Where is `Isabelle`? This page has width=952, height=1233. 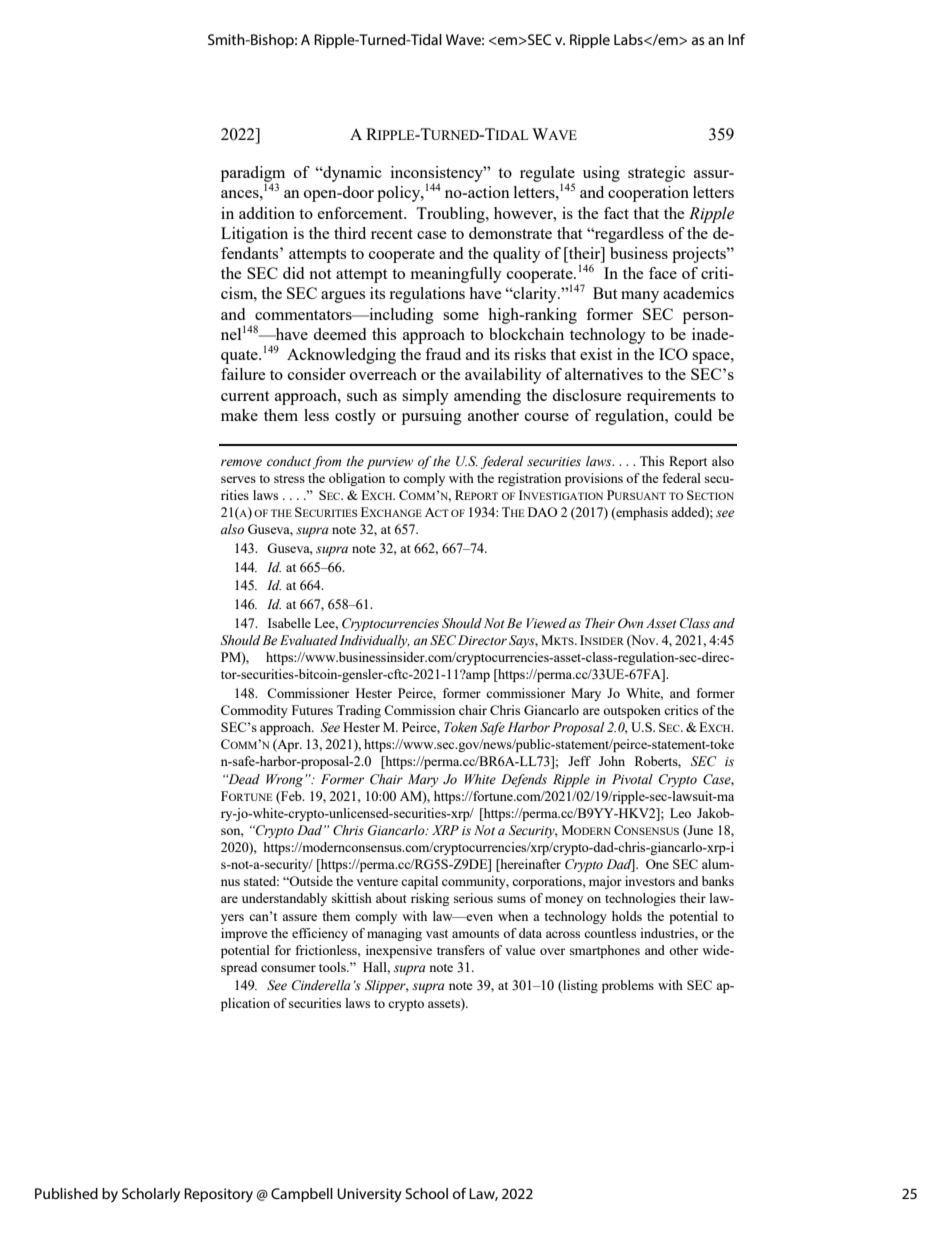 Isabelle is located at coordinates (289, 623).
